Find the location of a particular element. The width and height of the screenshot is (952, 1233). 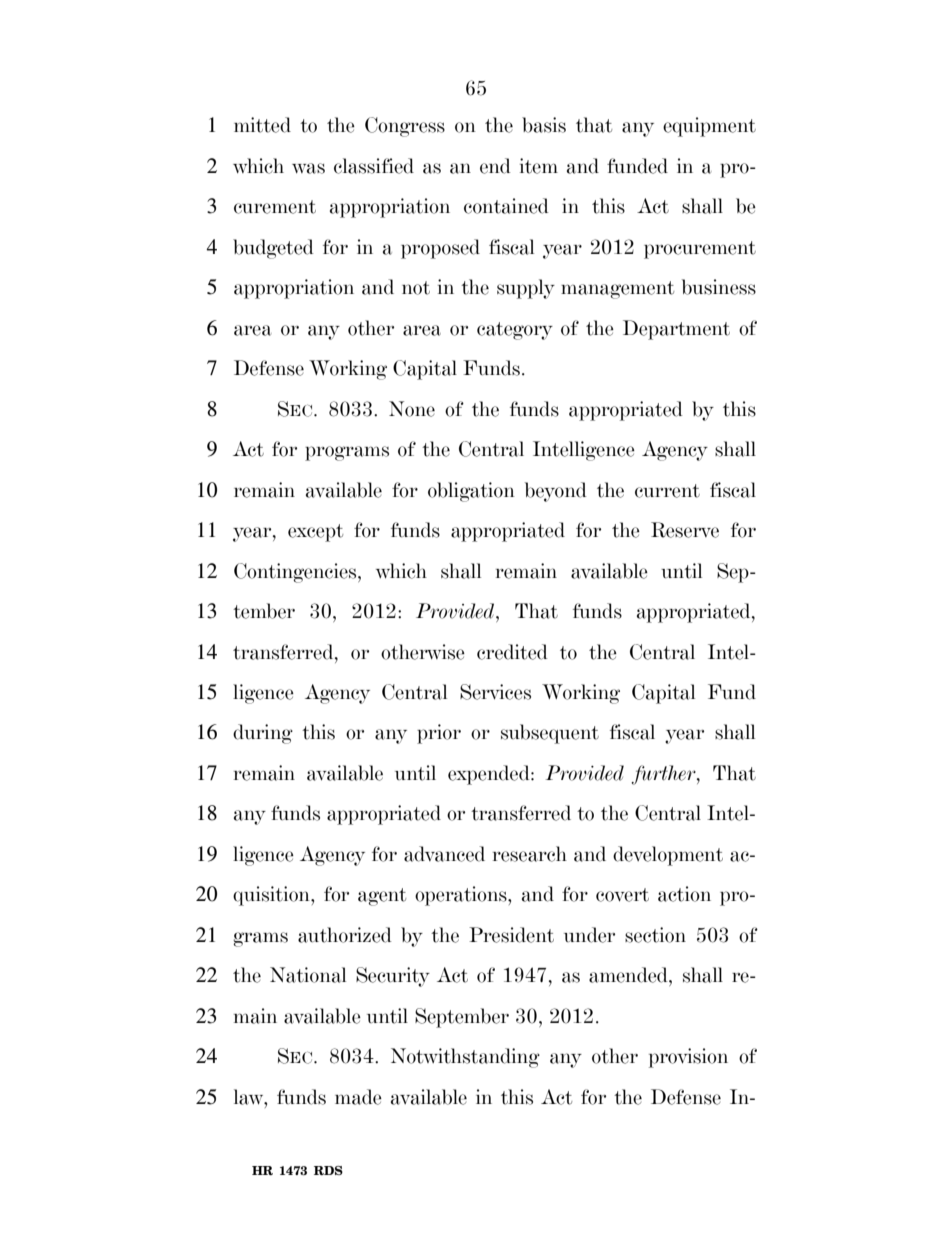

made is located at coordinates (358, 1097).
